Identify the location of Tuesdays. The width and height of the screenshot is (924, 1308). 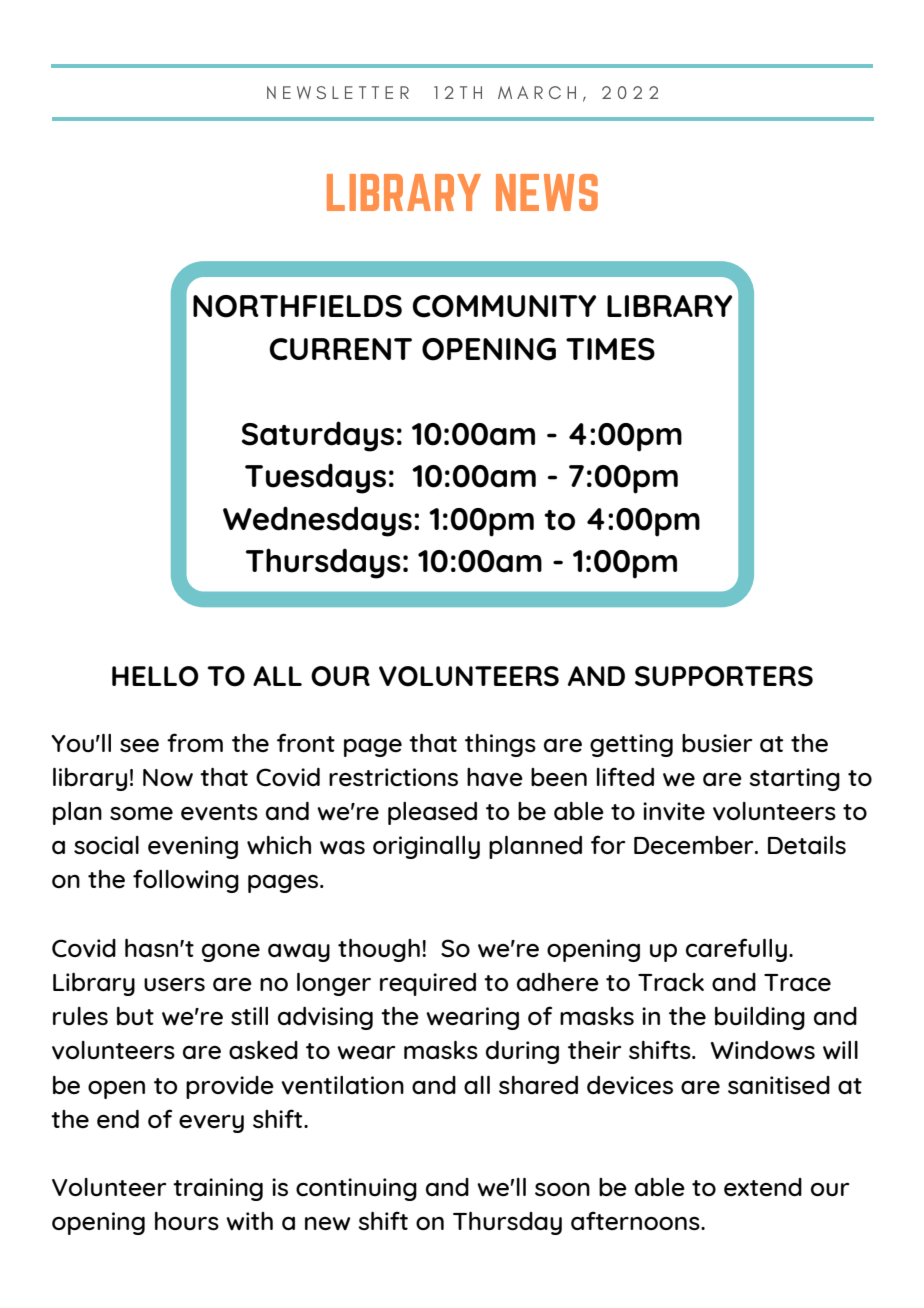
(315, 478).
